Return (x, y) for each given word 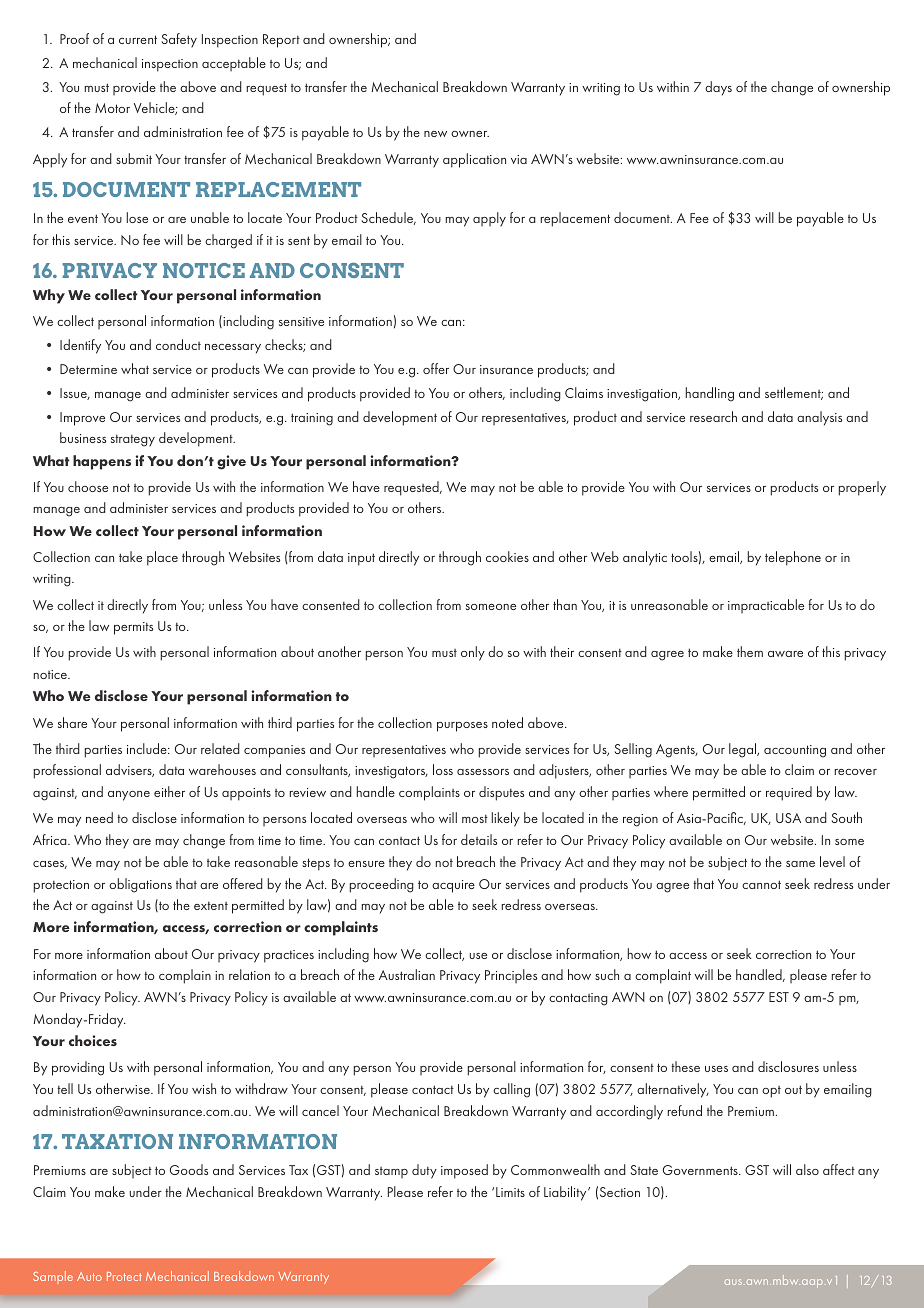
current (138, 39)
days (718, 88)
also (807, 1169)
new (435, 134)
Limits (510, 1192)
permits (133, 628)
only (473, 653)
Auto (89, 1276)
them (750, 651)
